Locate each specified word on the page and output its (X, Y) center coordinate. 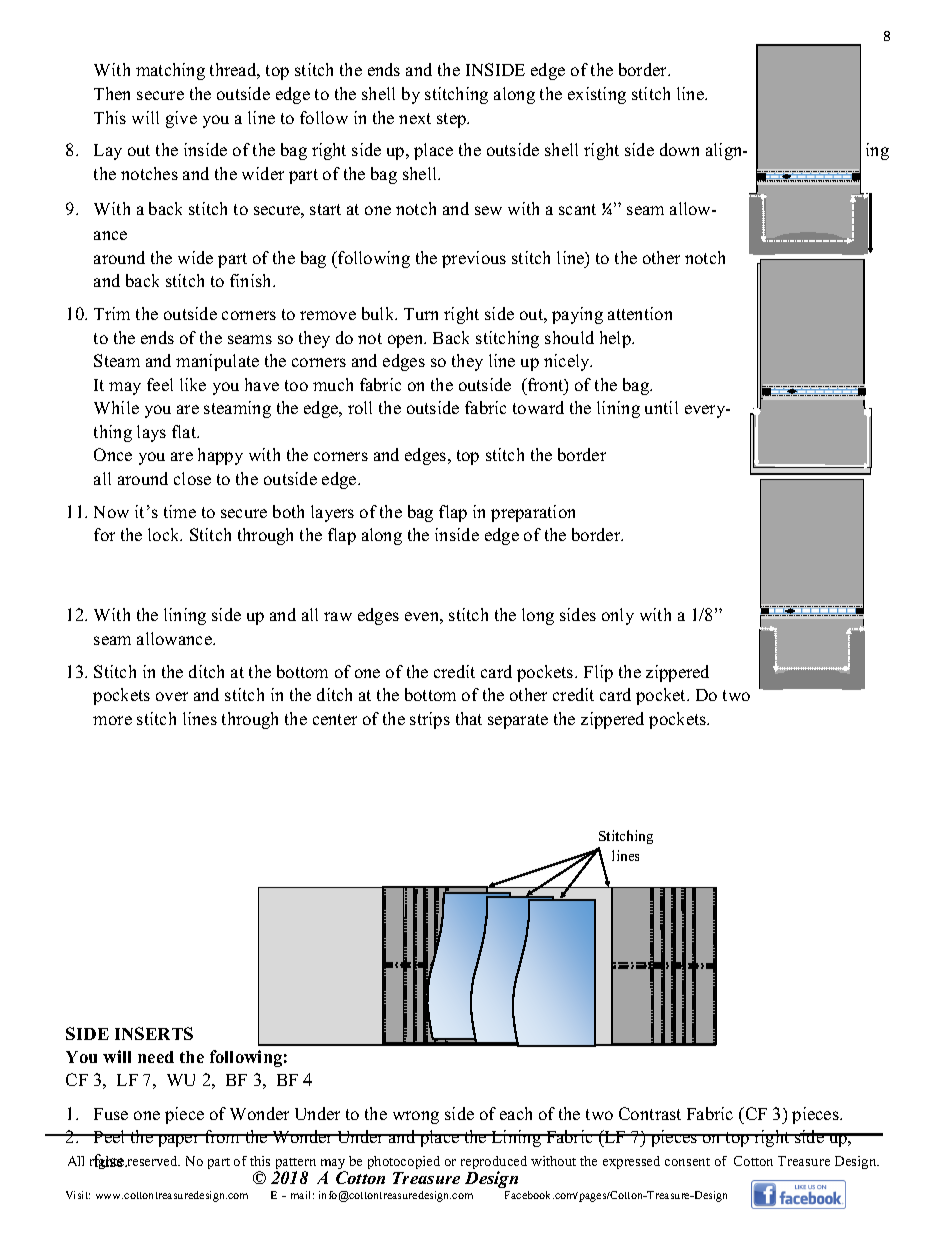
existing (597, 95)
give (181, 119)
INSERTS (154, 1033)
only (618, 616)
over (172, 696)
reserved (152, 1161)
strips (430, 720)
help (616, 339)
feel (160, 384)
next (415, 118)
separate (518, 721)
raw (338, 616)
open (407, 341)
